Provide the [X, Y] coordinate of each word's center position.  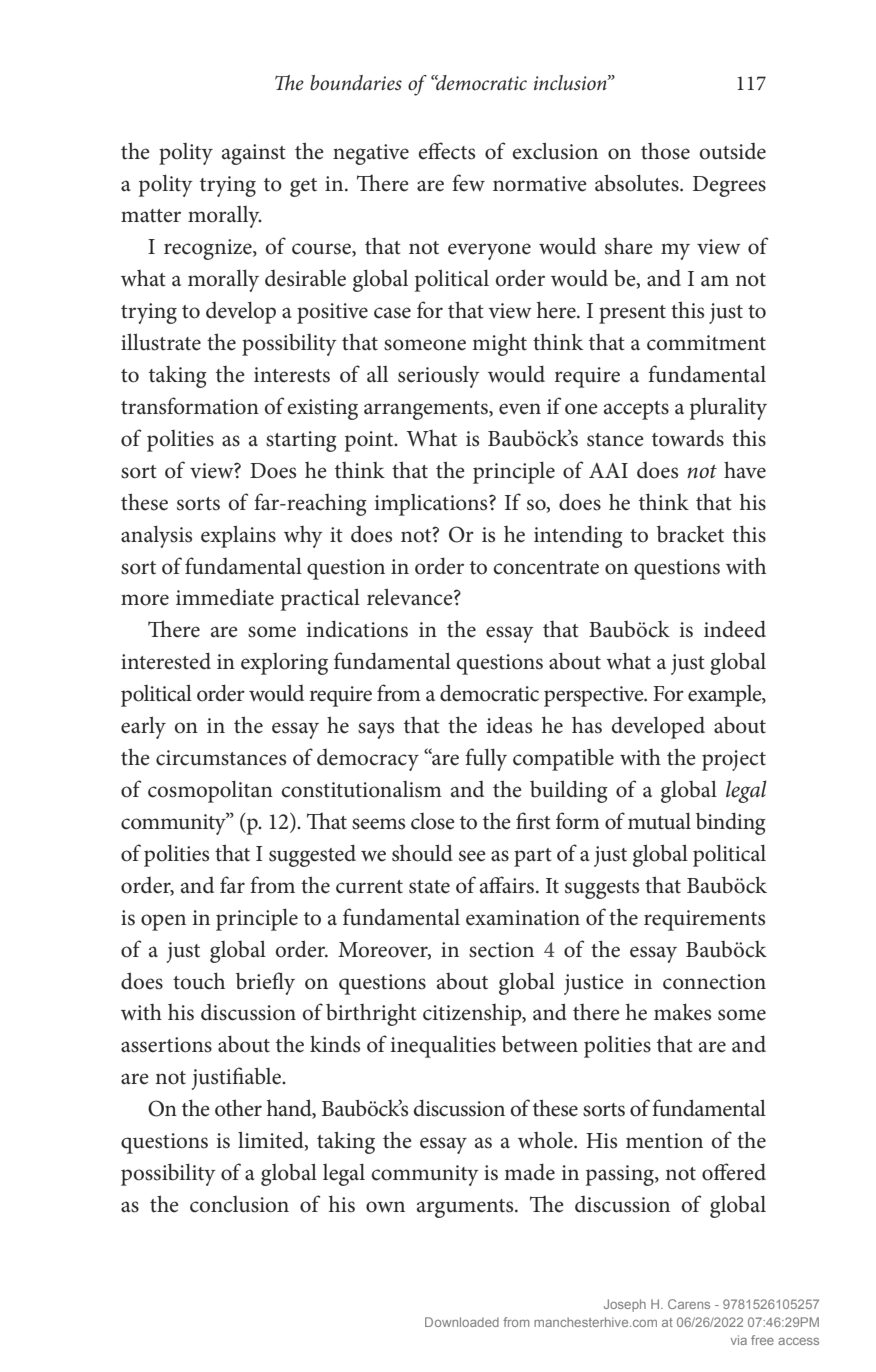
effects [446, 151]
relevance [411, 597]
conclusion [239, 1204]
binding [731, 823]
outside [733, 151]
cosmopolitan [210, 791]
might [499, 344]
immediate [225, 597]
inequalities [443, 1047]
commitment [706, 343]
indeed [735, 629]
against [254, 154]
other [238, 1108]
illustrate [161, 342]
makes [682, 1012]
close [433, 821]
